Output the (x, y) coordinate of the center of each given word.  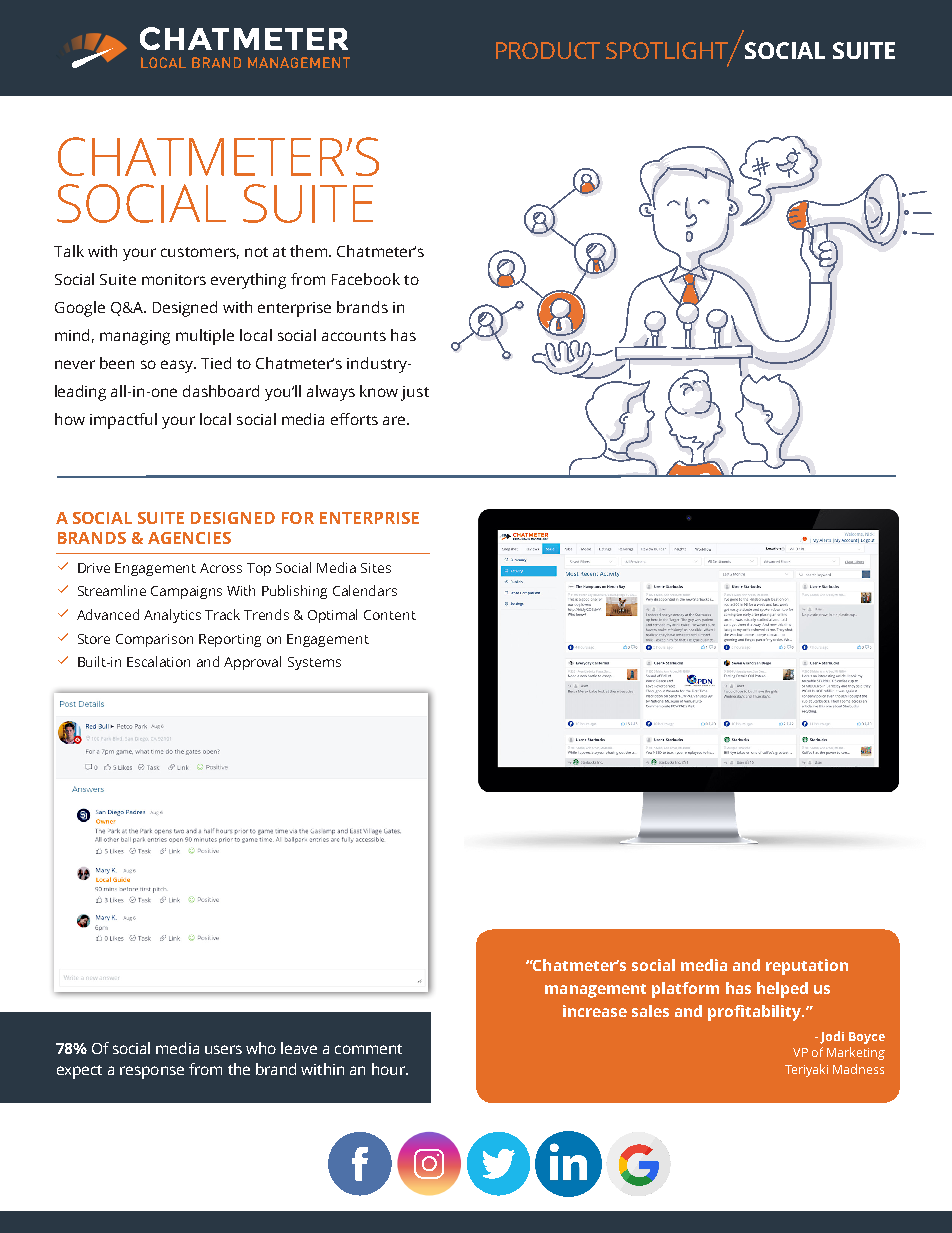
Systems (314, 663)
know (379, 391)
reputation (807, 967)
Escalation (158, 661)
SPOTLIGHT (668, 51)
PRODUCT (548, 50)
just (415, 393)
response (152, 1072)
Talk (69, 251)
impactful (123, 421)
